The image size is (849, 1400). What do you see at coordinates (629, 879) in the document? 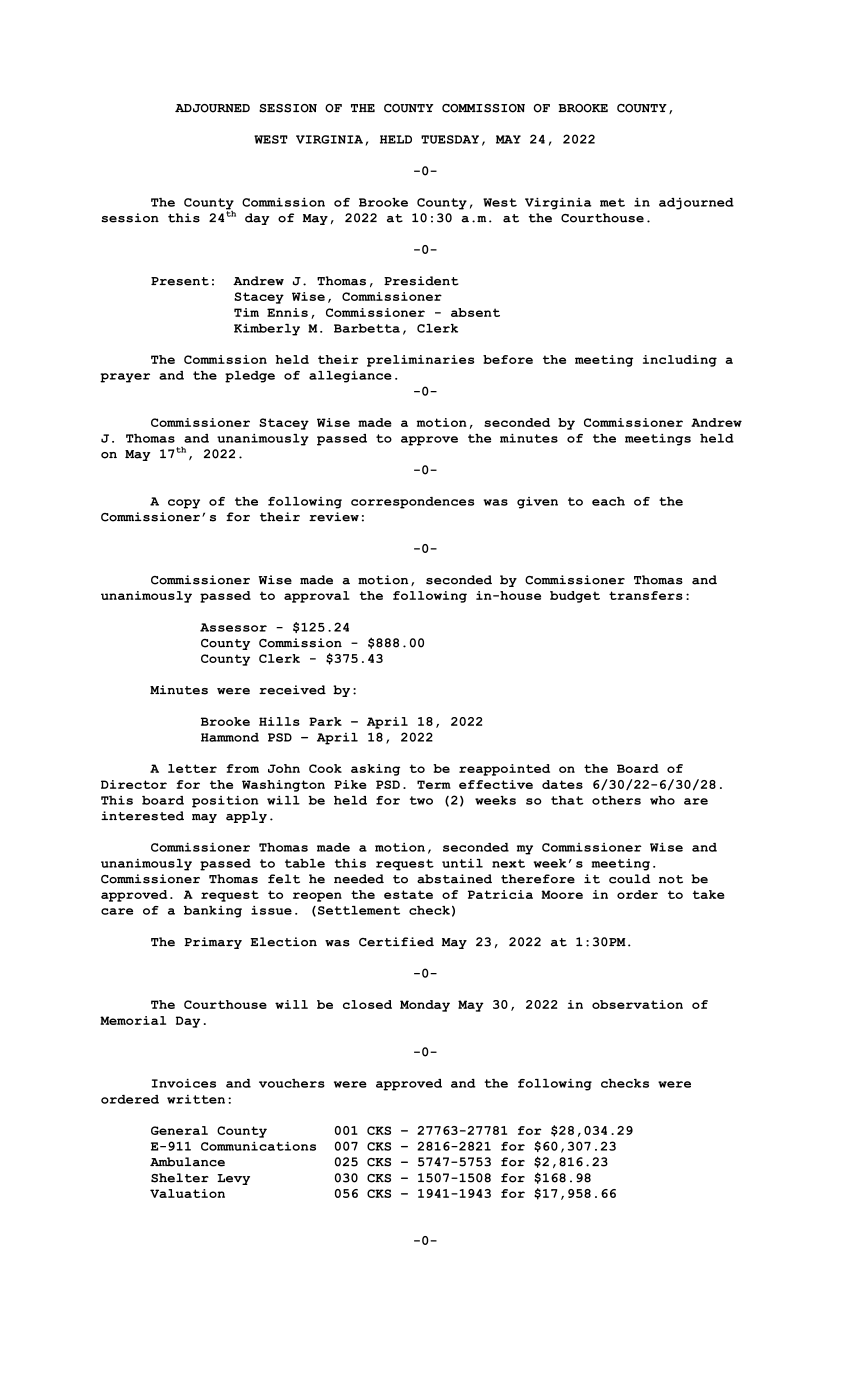
I see `could` at bounding box center [629, 879].
